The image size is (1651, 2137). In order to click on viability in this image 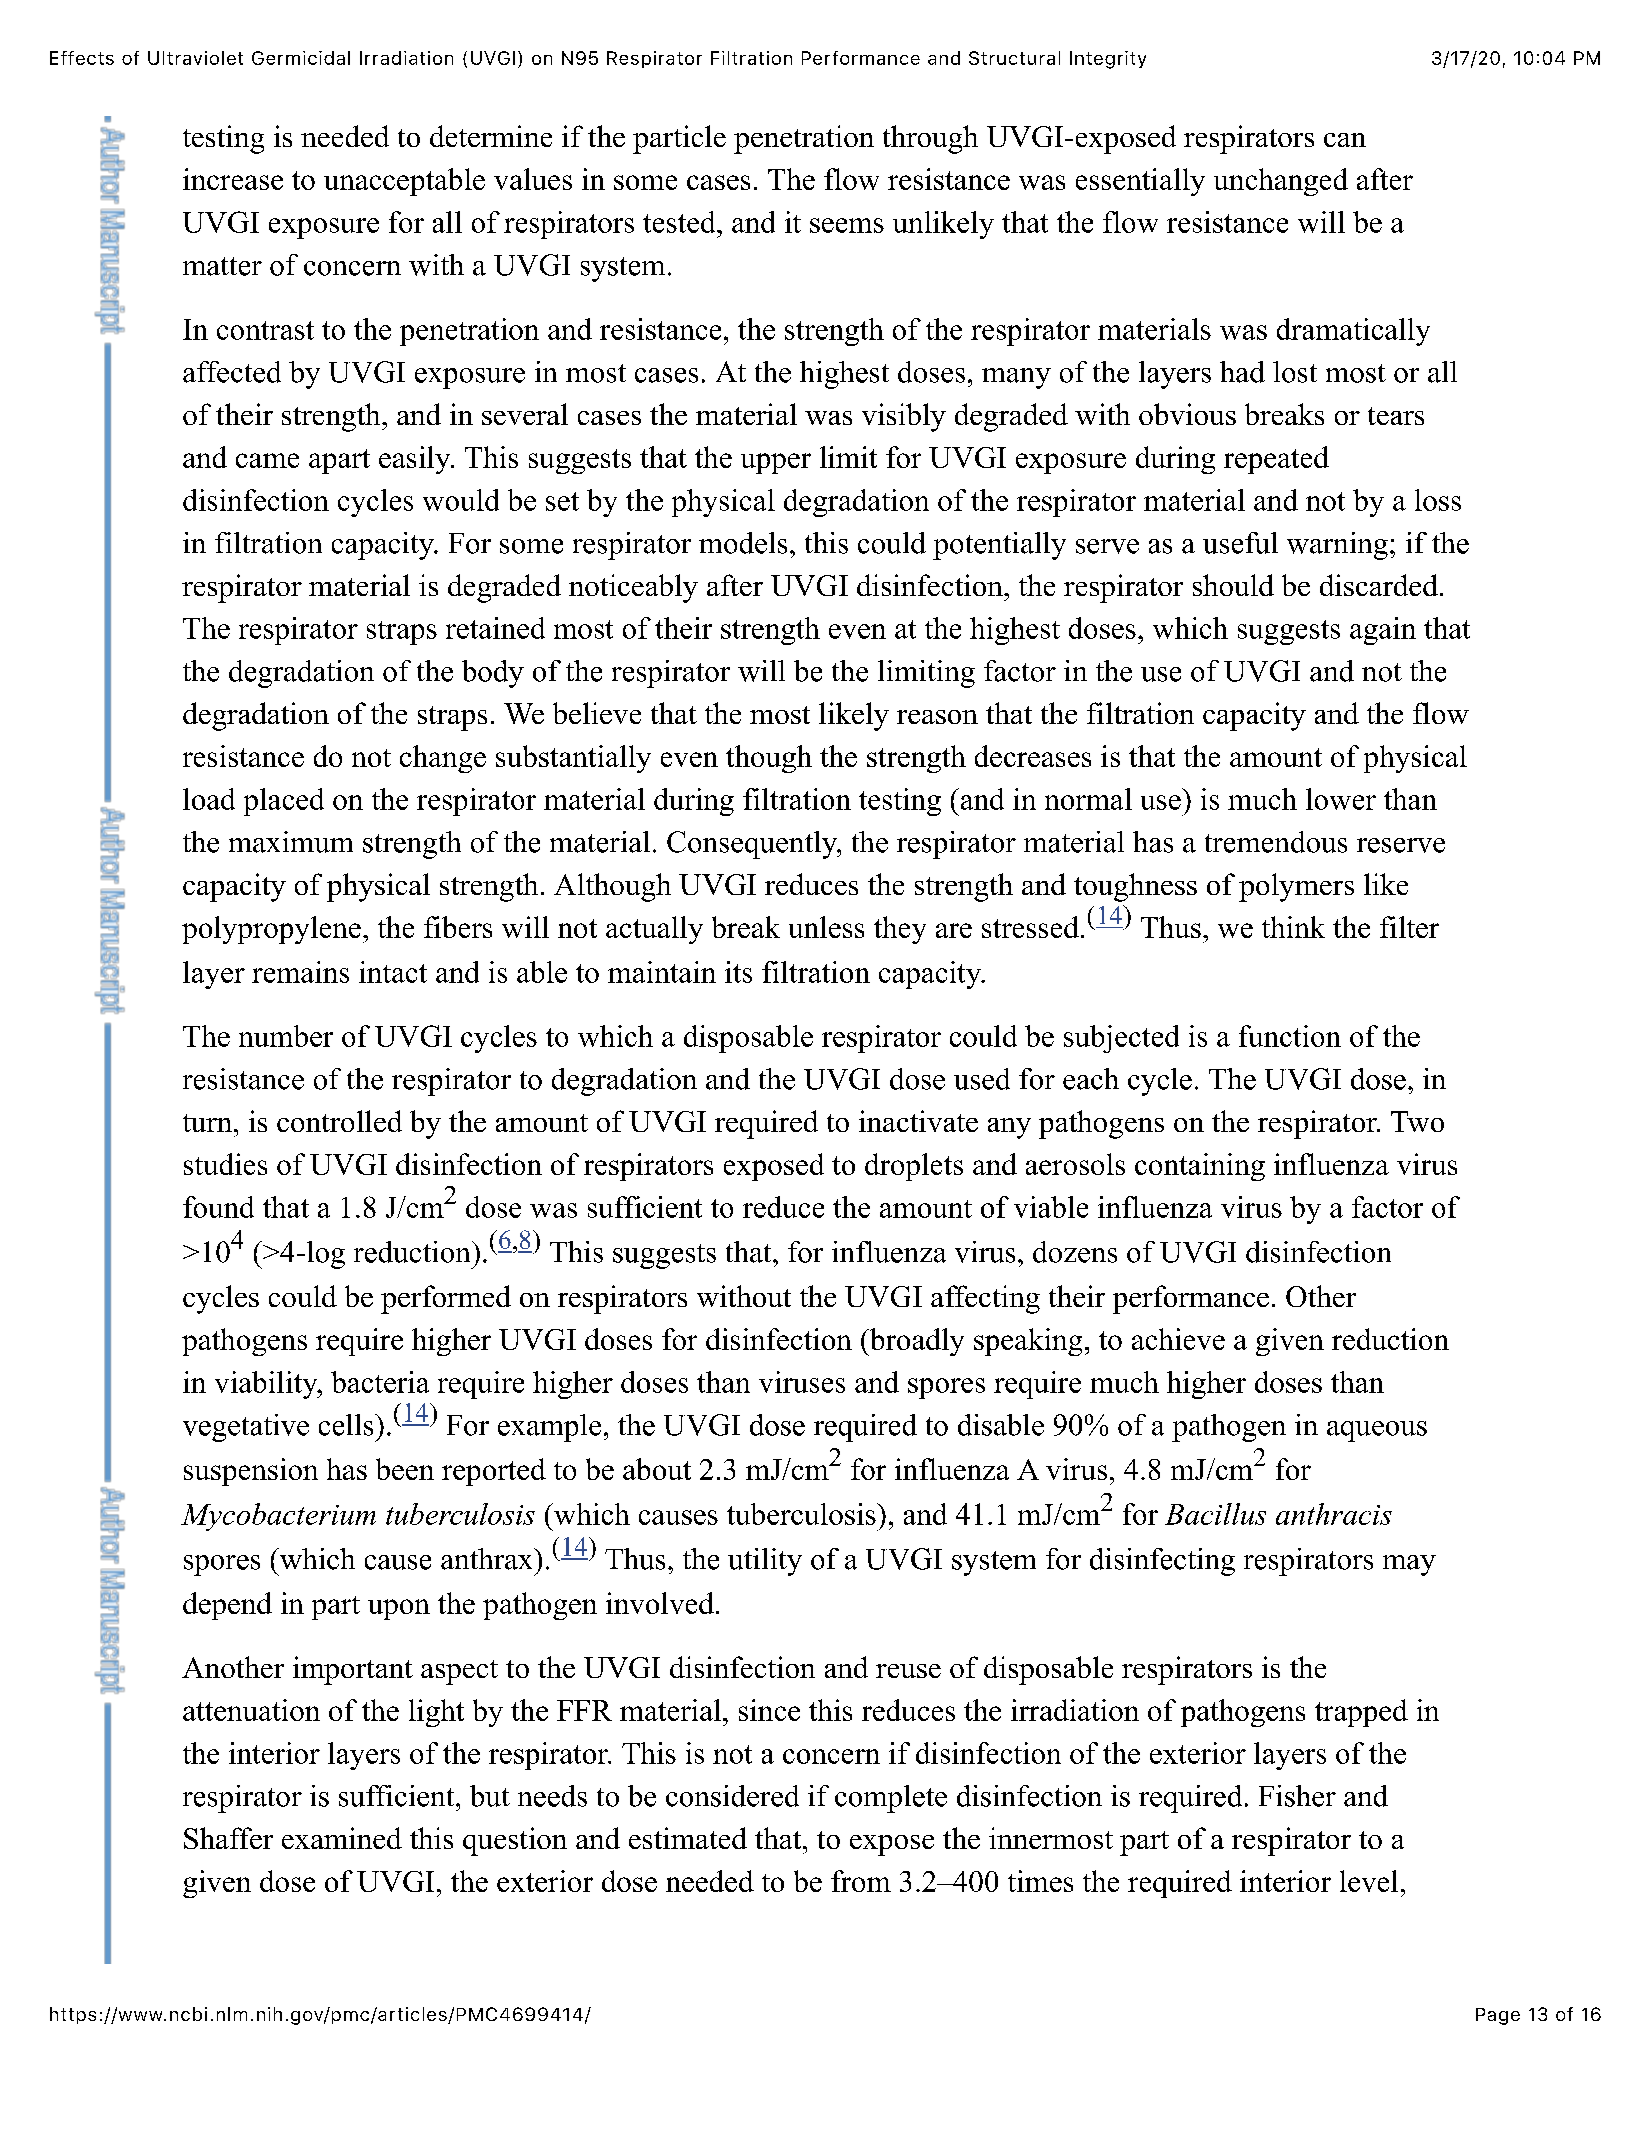, I will do `click(267, 1385)`.
